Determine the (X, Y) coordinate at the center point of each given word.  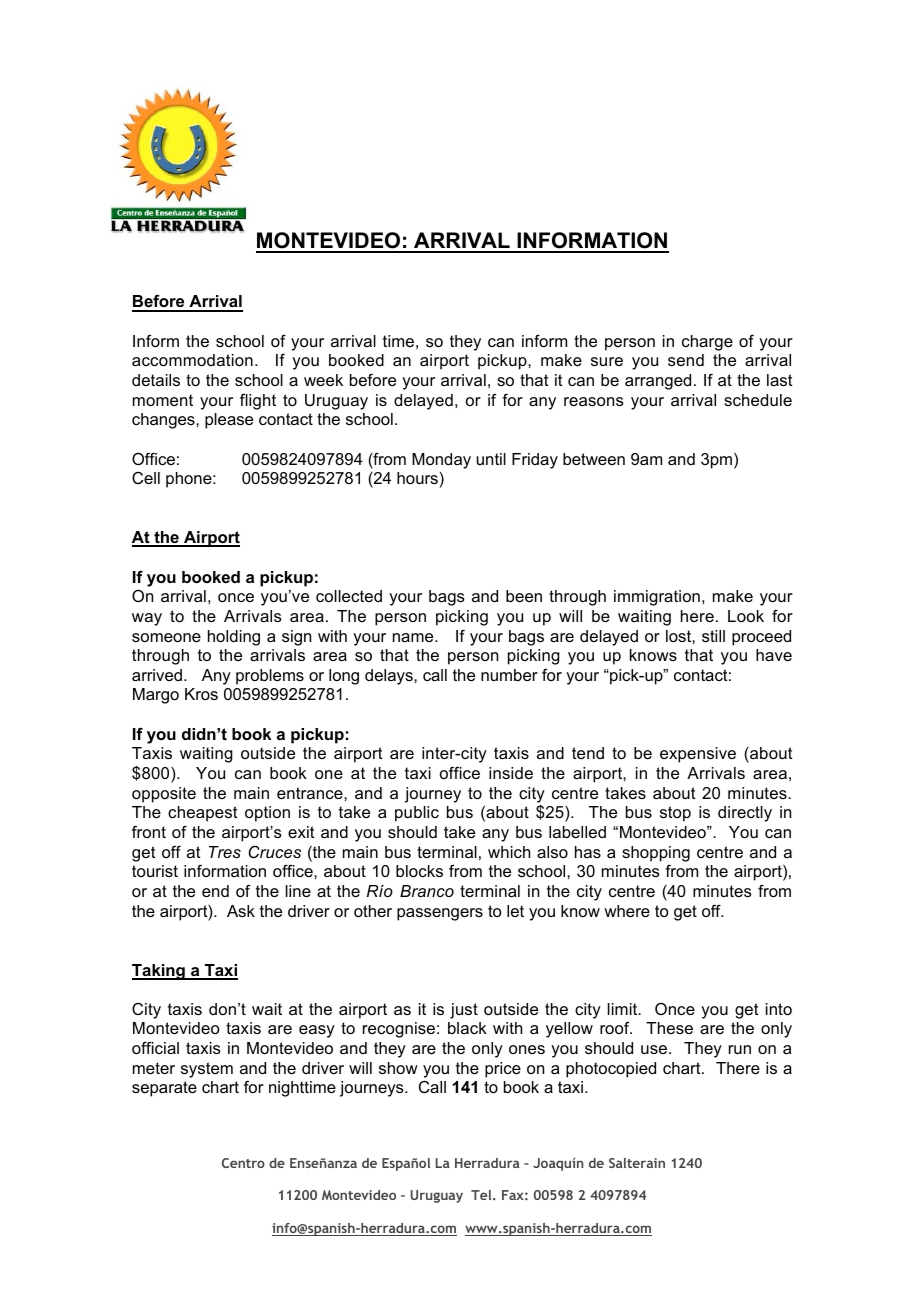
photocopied (611, 1070)
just (464, 1011)
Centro (243, 1163)
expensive (698, 755)
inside (511, 773)
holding (234, 638)
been (524, 596)
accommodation (192, 360)
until (491, 459)
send (686, 360)
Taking (159, 972)
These (669, 1028)
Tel (482, 1195)
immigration (657, 598)
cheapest (203, 814)
